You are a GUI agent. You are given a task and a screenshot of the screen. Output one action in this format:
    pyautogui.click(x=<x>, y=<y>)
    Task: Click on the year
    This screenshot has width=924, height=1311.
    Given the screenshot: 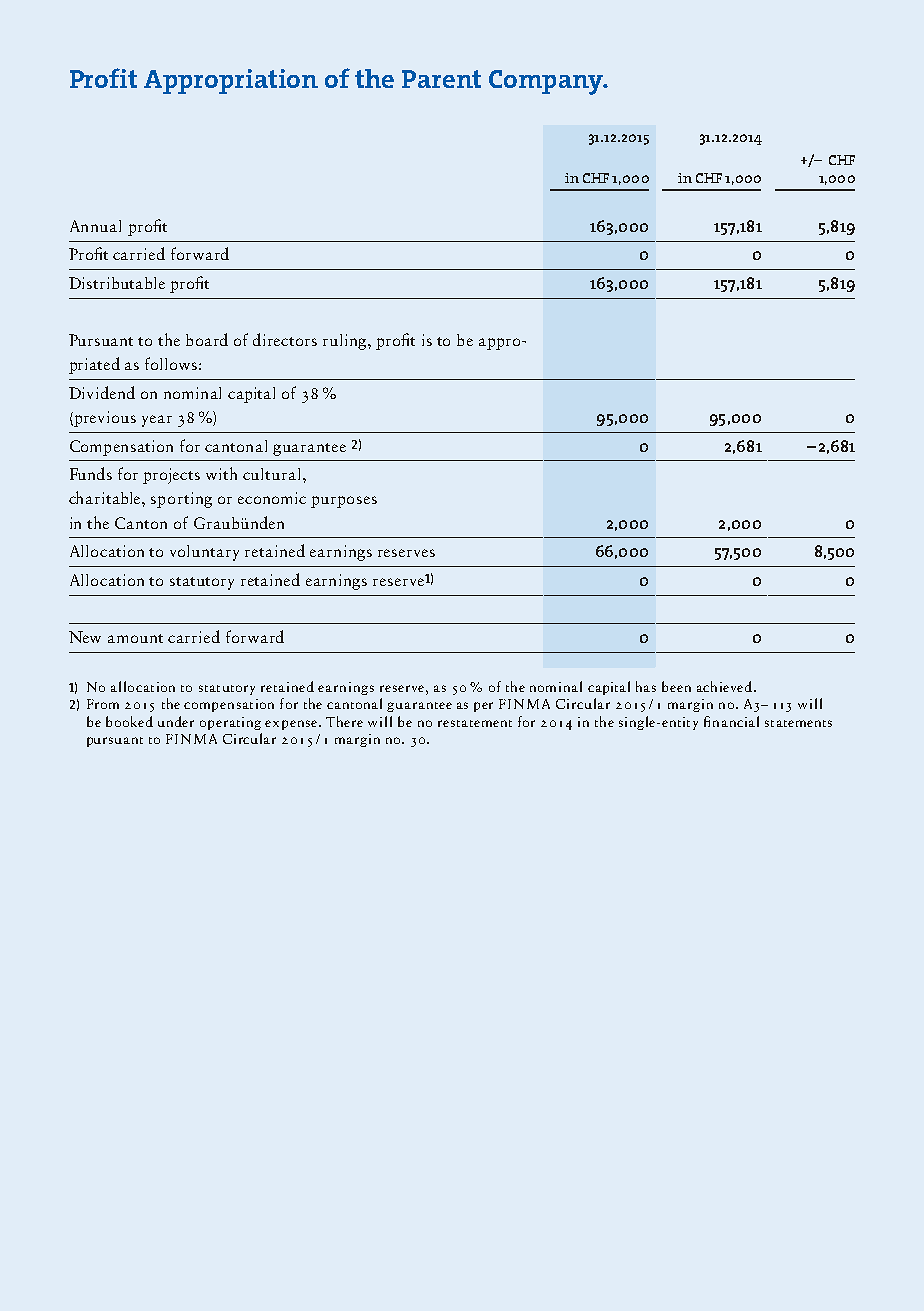 What is the action you would take?
    pyautogui.click(x=157, y=421)
